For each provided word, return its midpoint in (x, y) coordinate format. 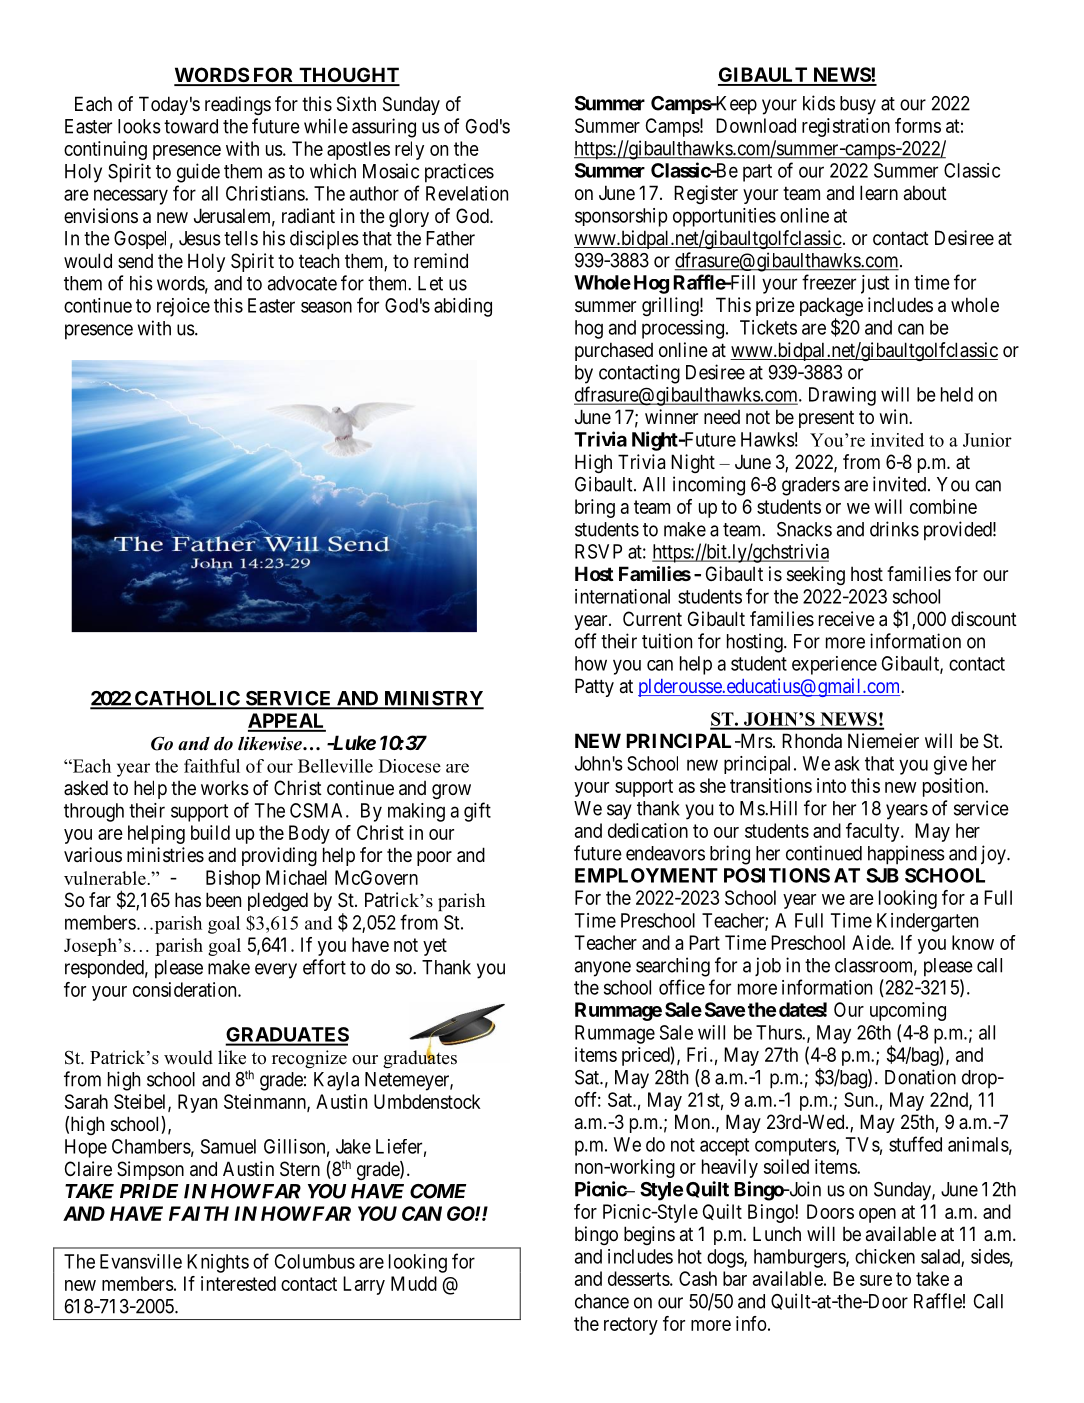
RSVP (598, 551)
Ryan (197, 1103)
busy (858, 105)
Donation (920, 1077)
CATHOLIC (187, 699)
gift (477, 812)
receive (847, 619)
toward (191, 126)
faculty (874, 832)
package (831, 308)
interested (238, 1283)
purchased (614, 351)
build (210, 832)
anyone (603, 969)
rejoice (183, 307)
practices (459, 173)
